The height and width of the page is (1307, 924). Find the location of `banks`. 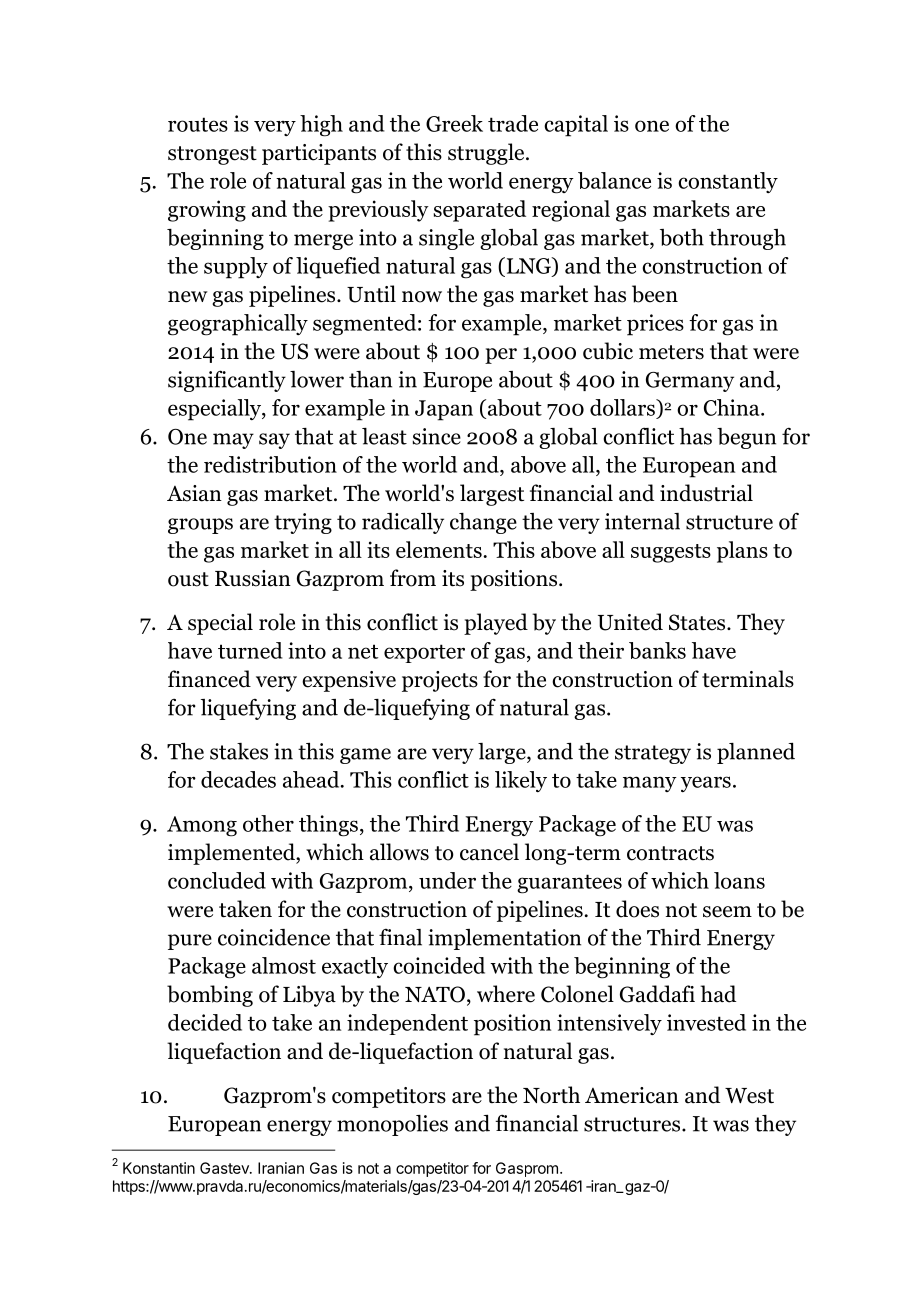

banks is located at coordinates (657, 650).
